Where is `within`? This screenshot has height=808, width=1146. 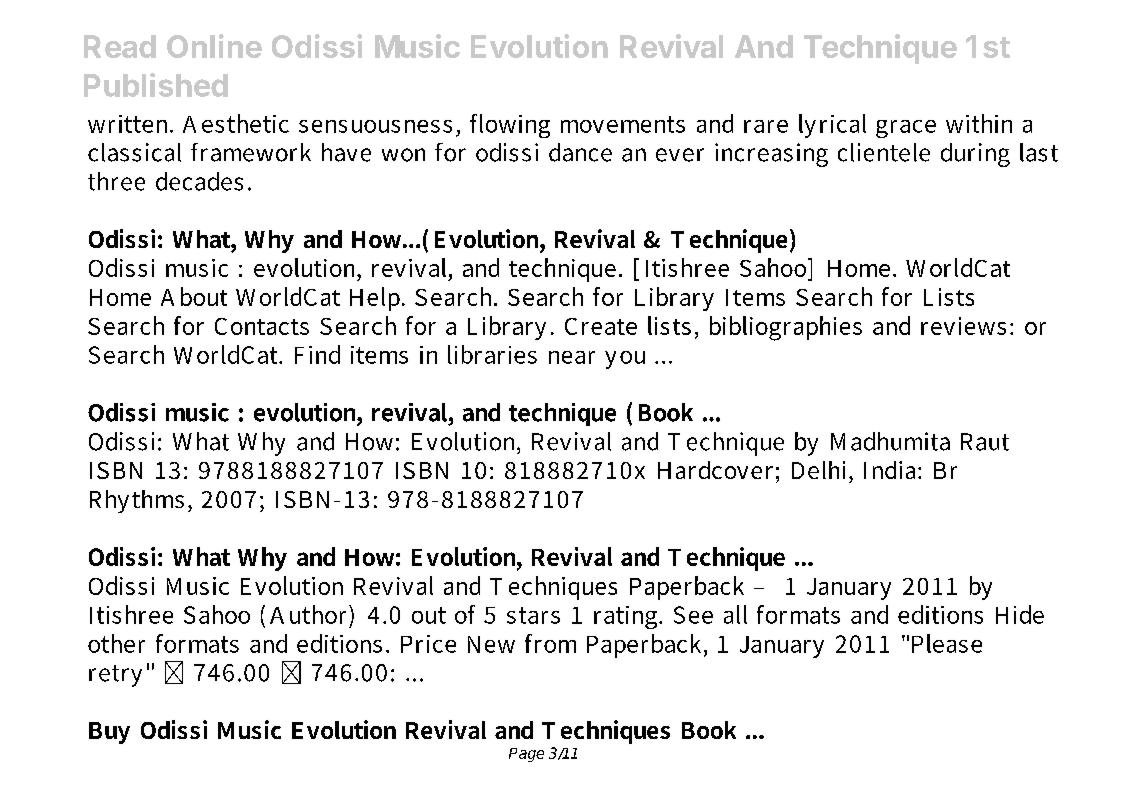 within is located at coordinates (979, 123).
